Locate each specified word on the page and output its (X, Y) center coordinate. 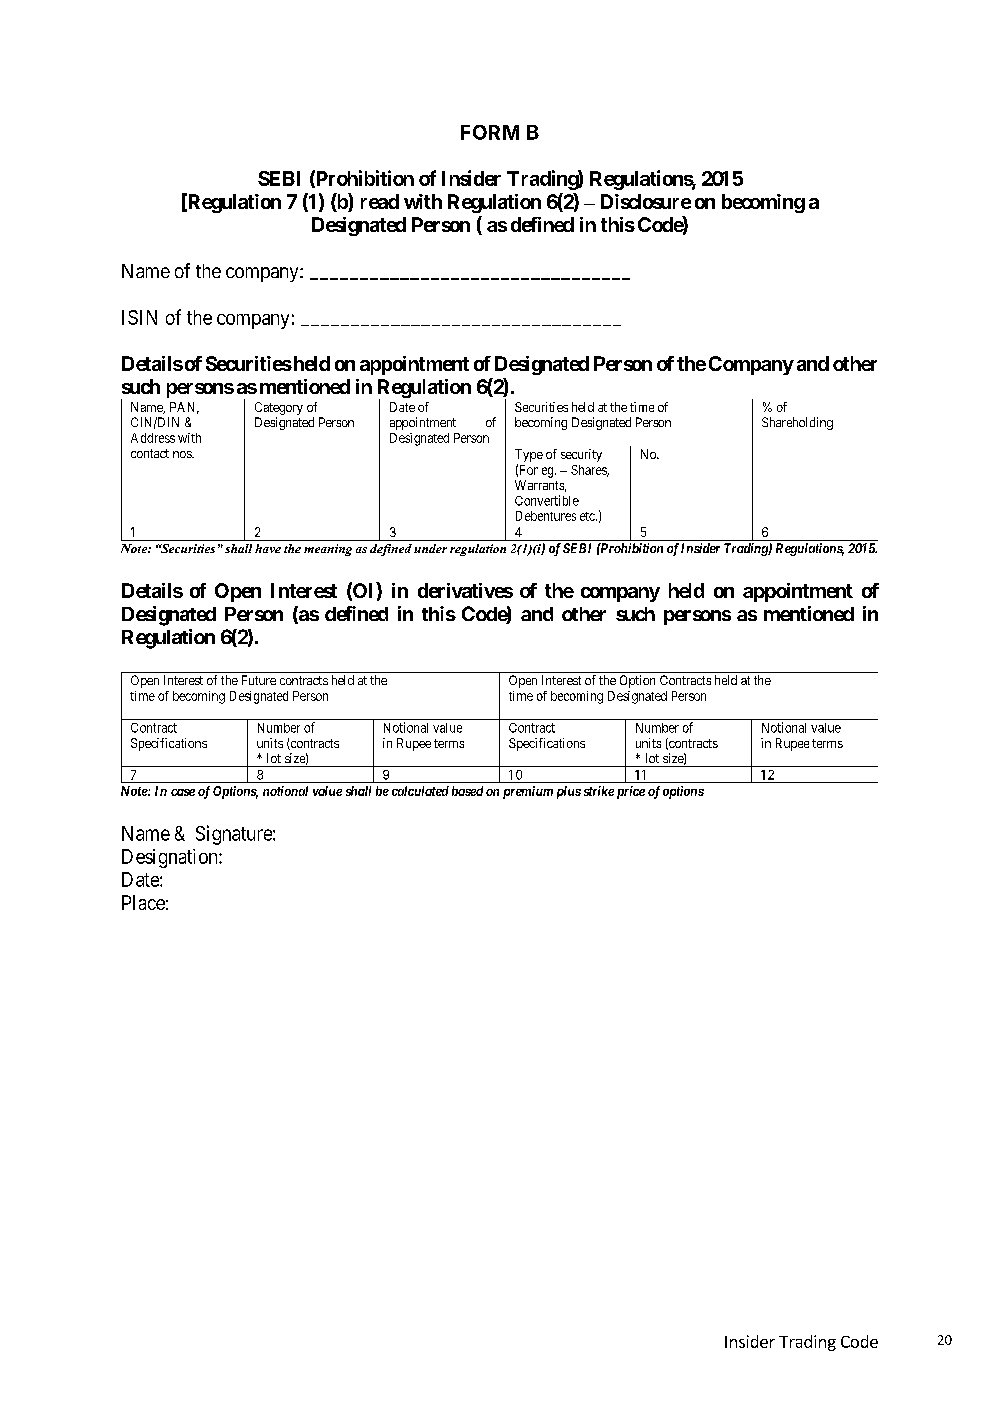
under (430, 548)
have (268, 548)
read (380, 201)
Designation (171, 858)
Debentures (546, 516)
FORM (490, 132)
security (581, 455)
